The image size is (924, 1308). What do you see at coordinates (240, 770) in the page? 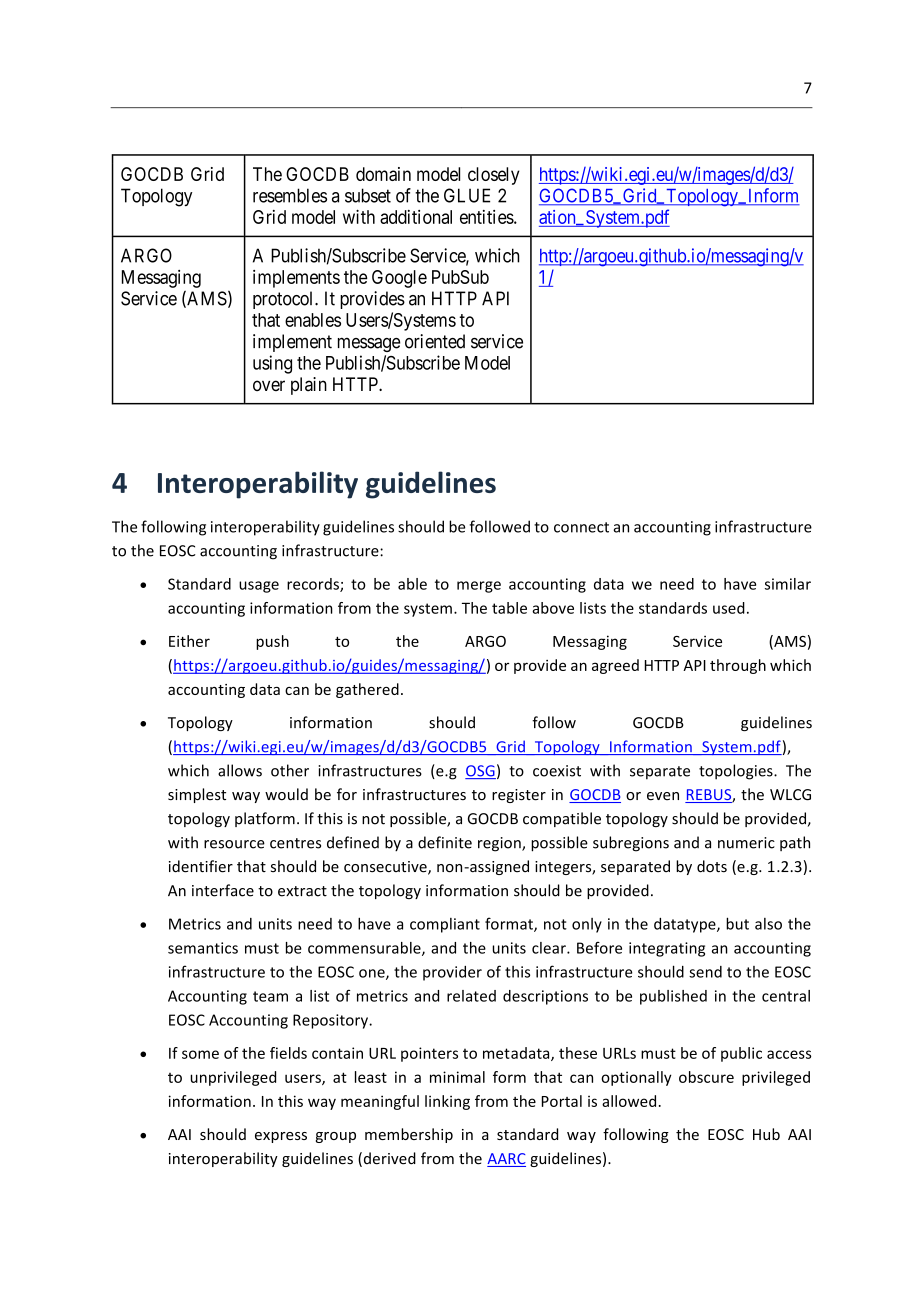
I see `allows` at bounding box center [240, 770].
